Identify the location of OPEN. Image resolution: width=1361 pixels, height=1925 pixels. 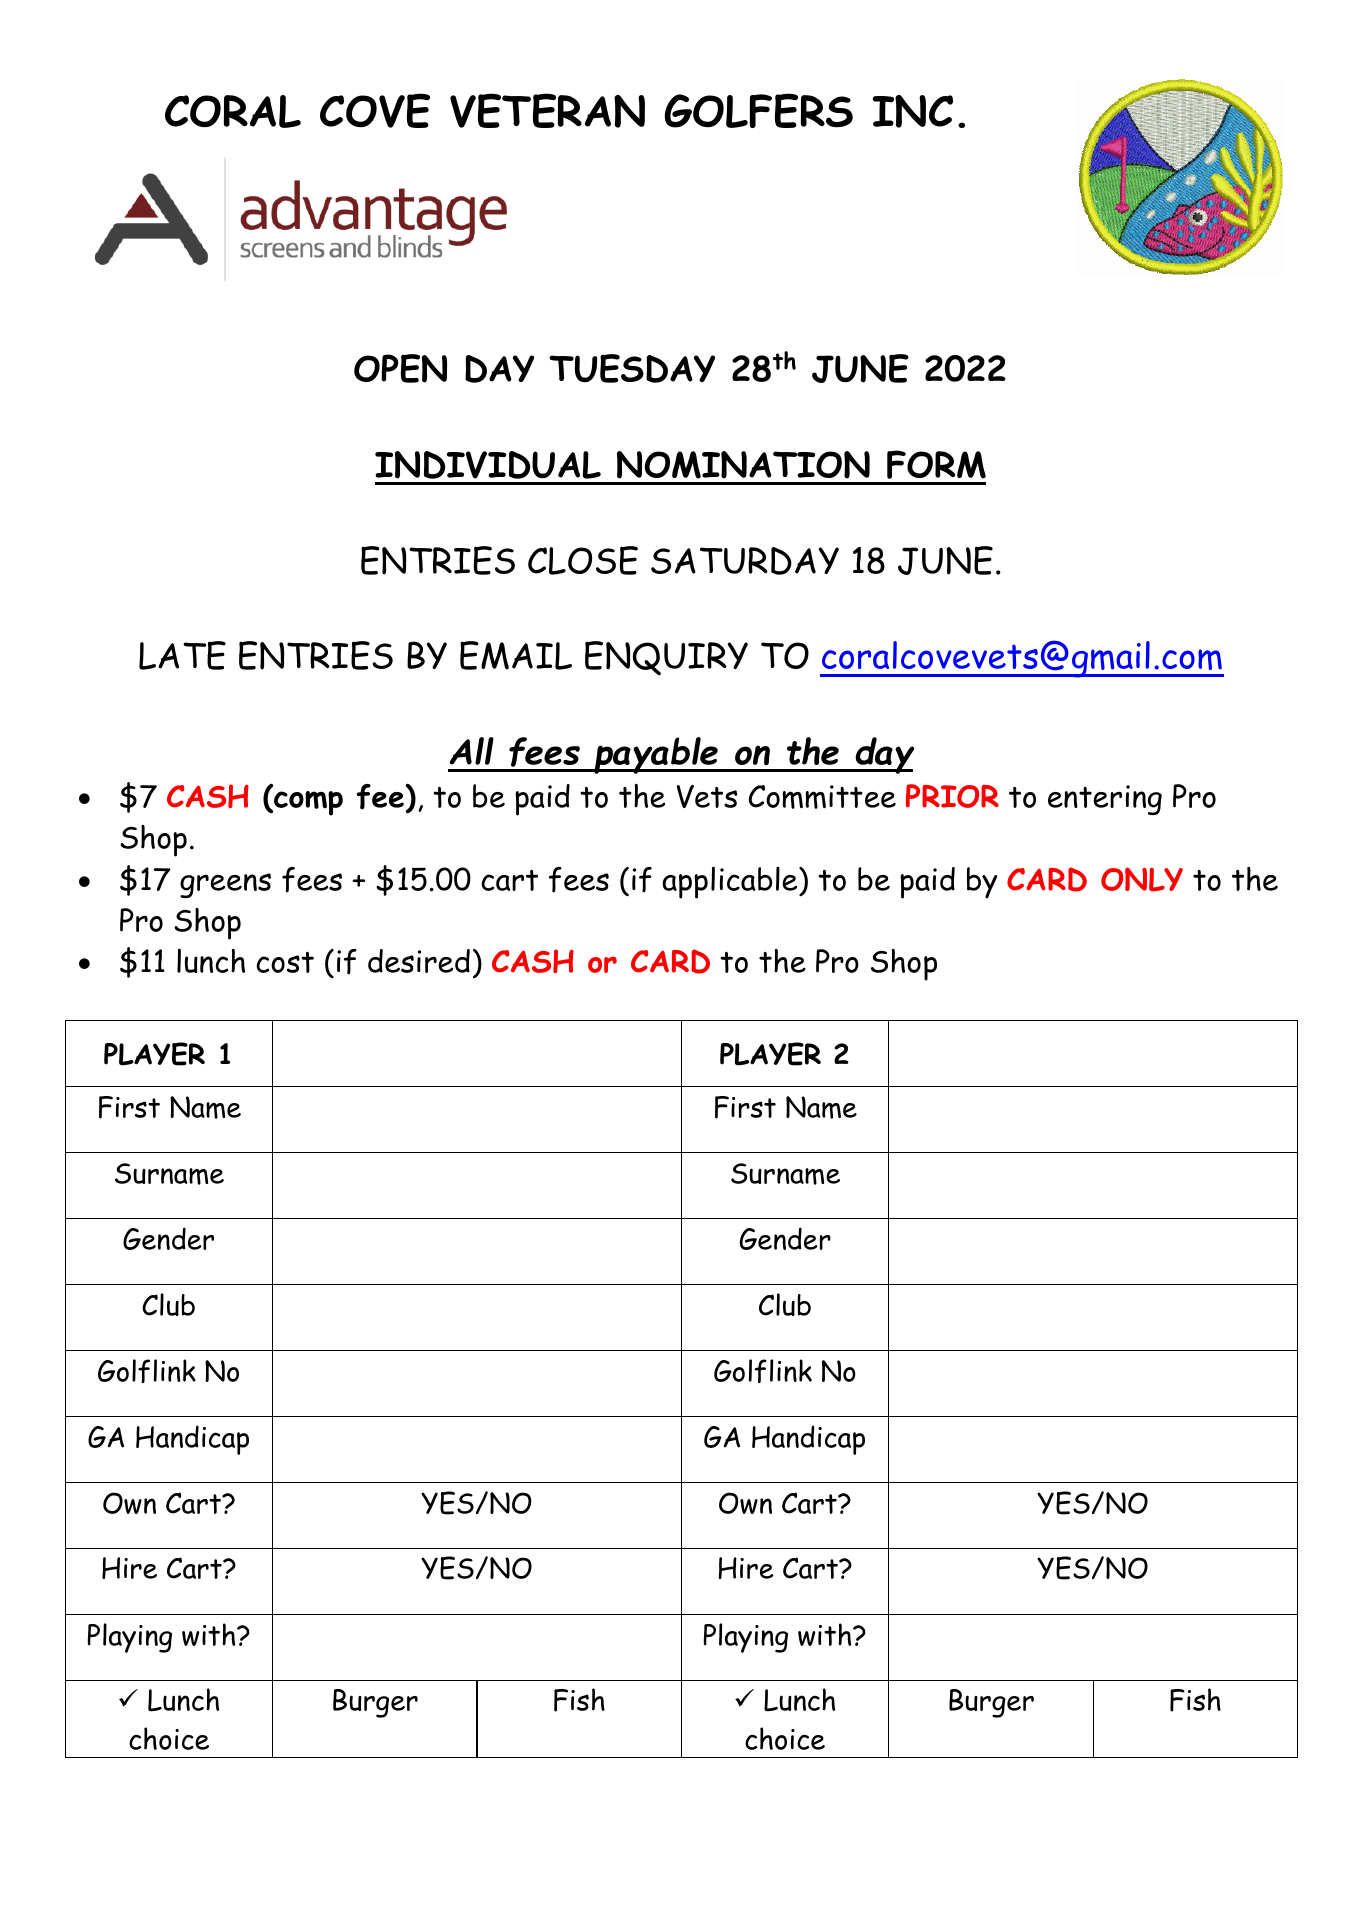
(400, 368).
